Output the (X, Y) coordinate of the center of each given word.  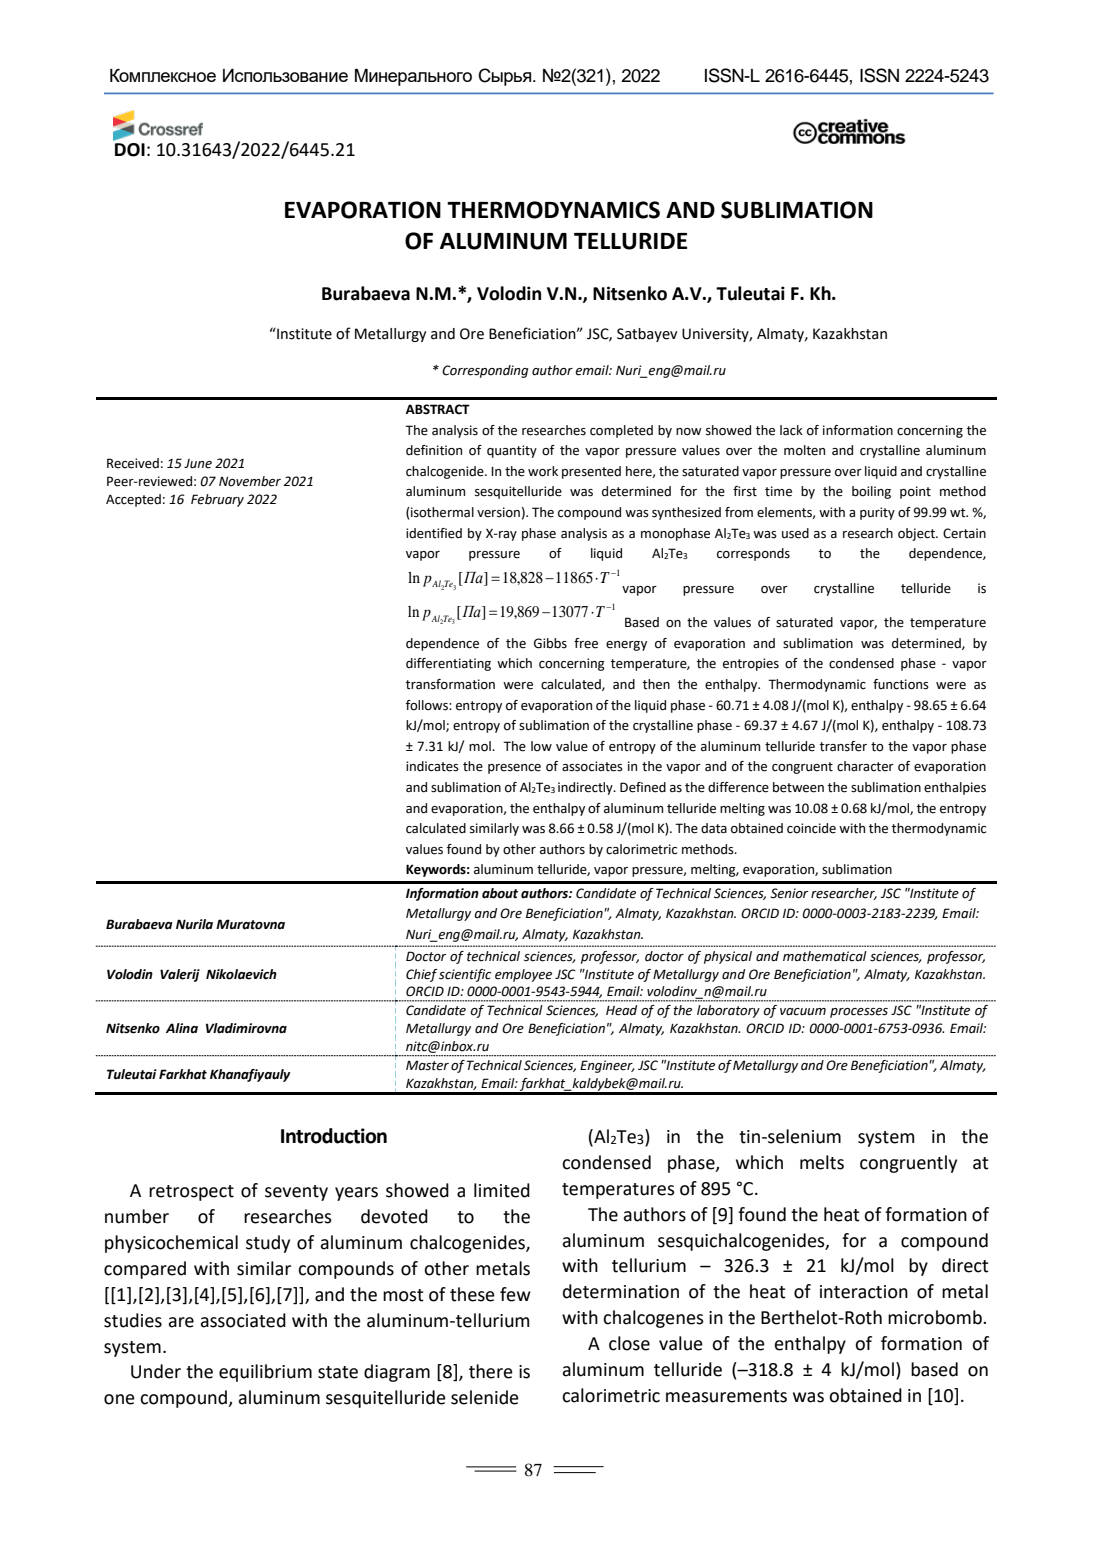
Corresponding (485, 371)
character (865, 766)
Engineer (607, 1066)
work (543, 471)
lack (791, 430)
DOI (130, 150)
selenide (485, 1397)
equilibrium (265, 1373)
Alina (182, 1028)
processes (859, 1013)
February (217, 500)
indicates (432, 766)
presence (514, 769)
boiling (871, 492)
